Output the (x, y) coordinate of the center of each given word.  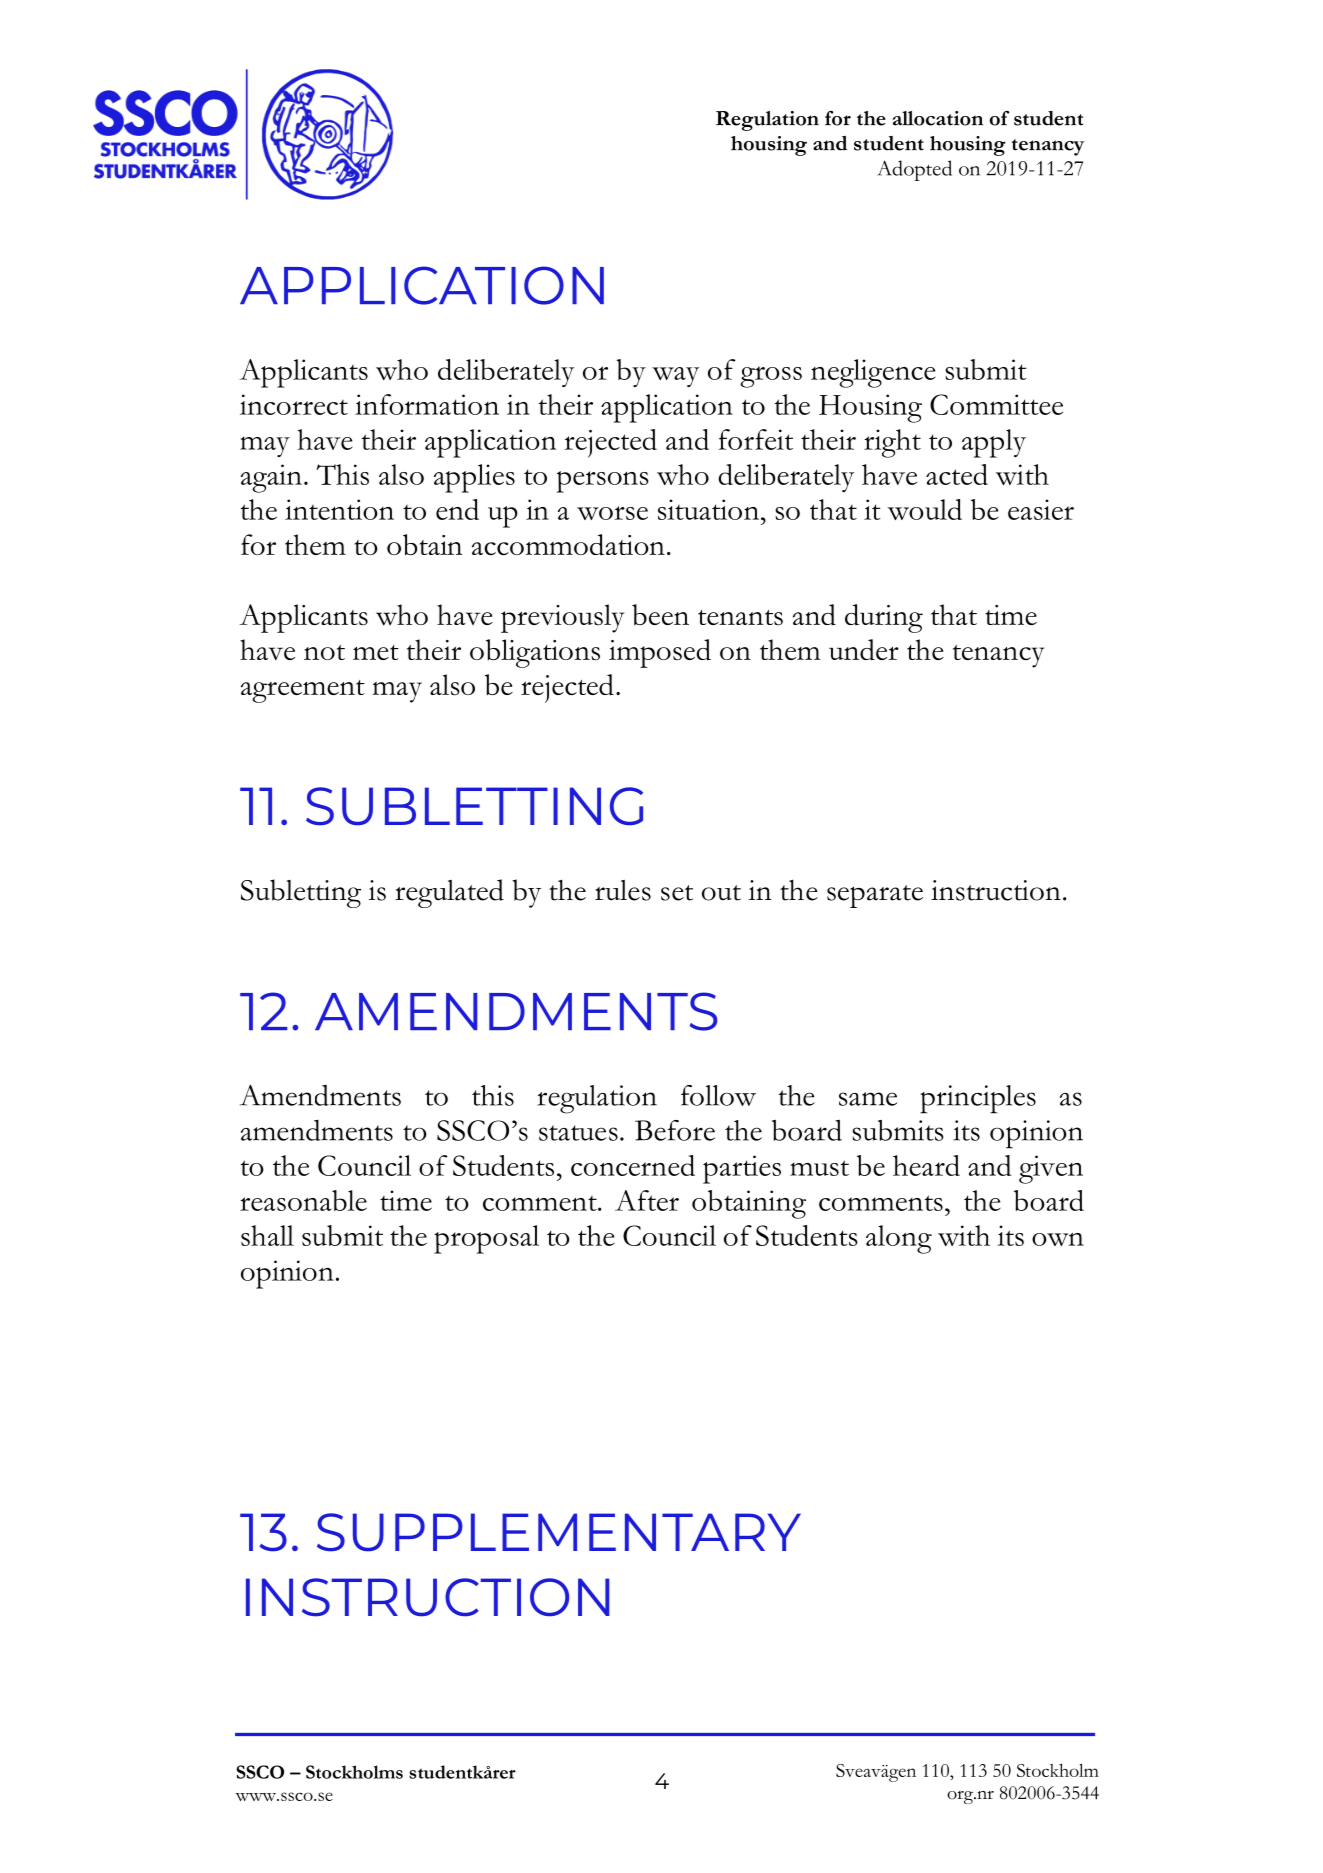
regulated (449, 893)
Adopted (914, 170)
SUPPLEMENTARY (559, 1532)
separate (875, 896)
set (677, 893)
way (675, 377)
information (427, 404)
